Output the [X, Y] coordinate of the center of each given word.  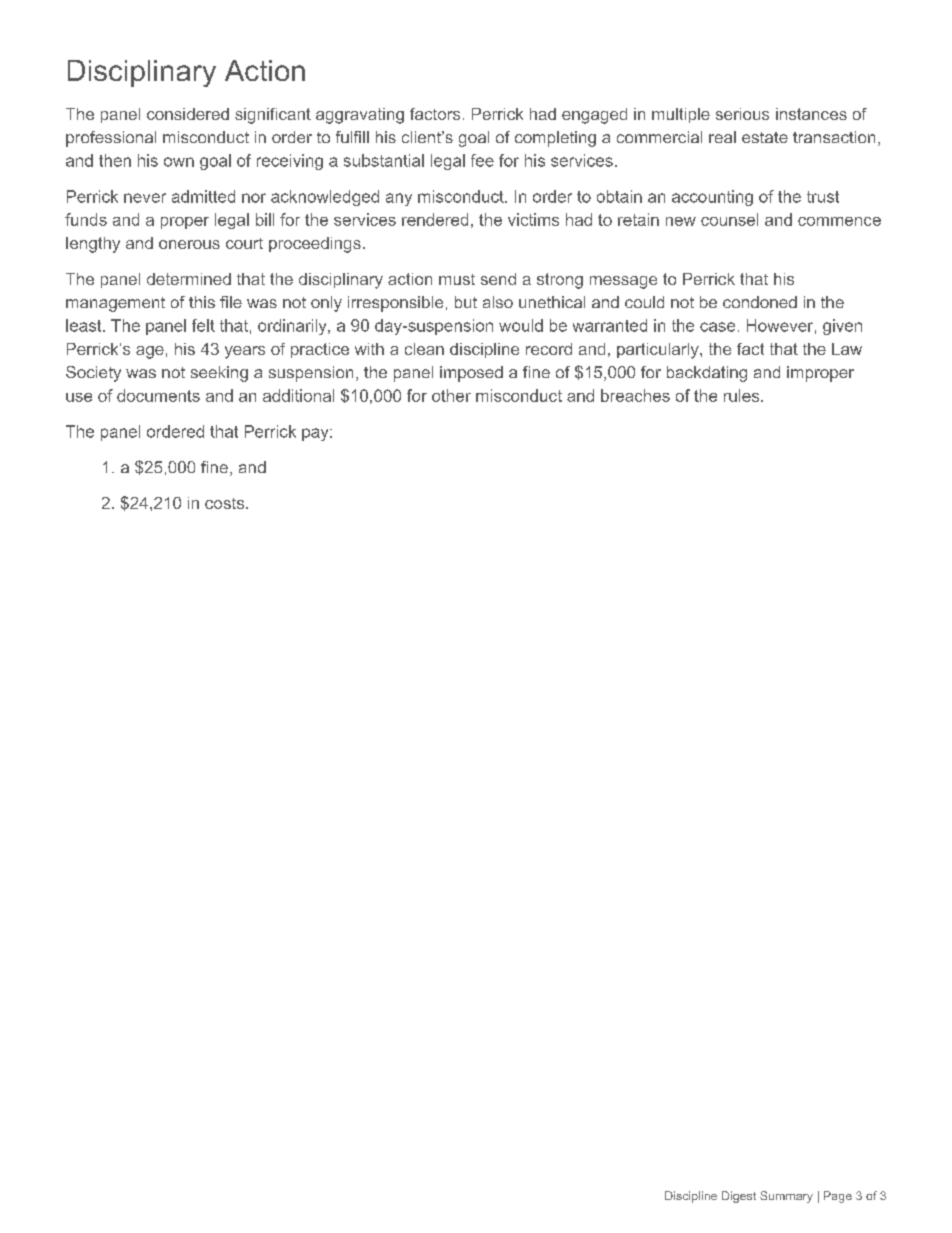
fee [482, 160]
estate [765, 137]
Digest [739, 1197]
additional [298, 395]
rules [743, 395]
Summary [786, 1197]
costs [226, 503]
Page [838, 1197]
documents [158, 395]
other [451, 395]
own [179, 162]
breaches [635, 395]
